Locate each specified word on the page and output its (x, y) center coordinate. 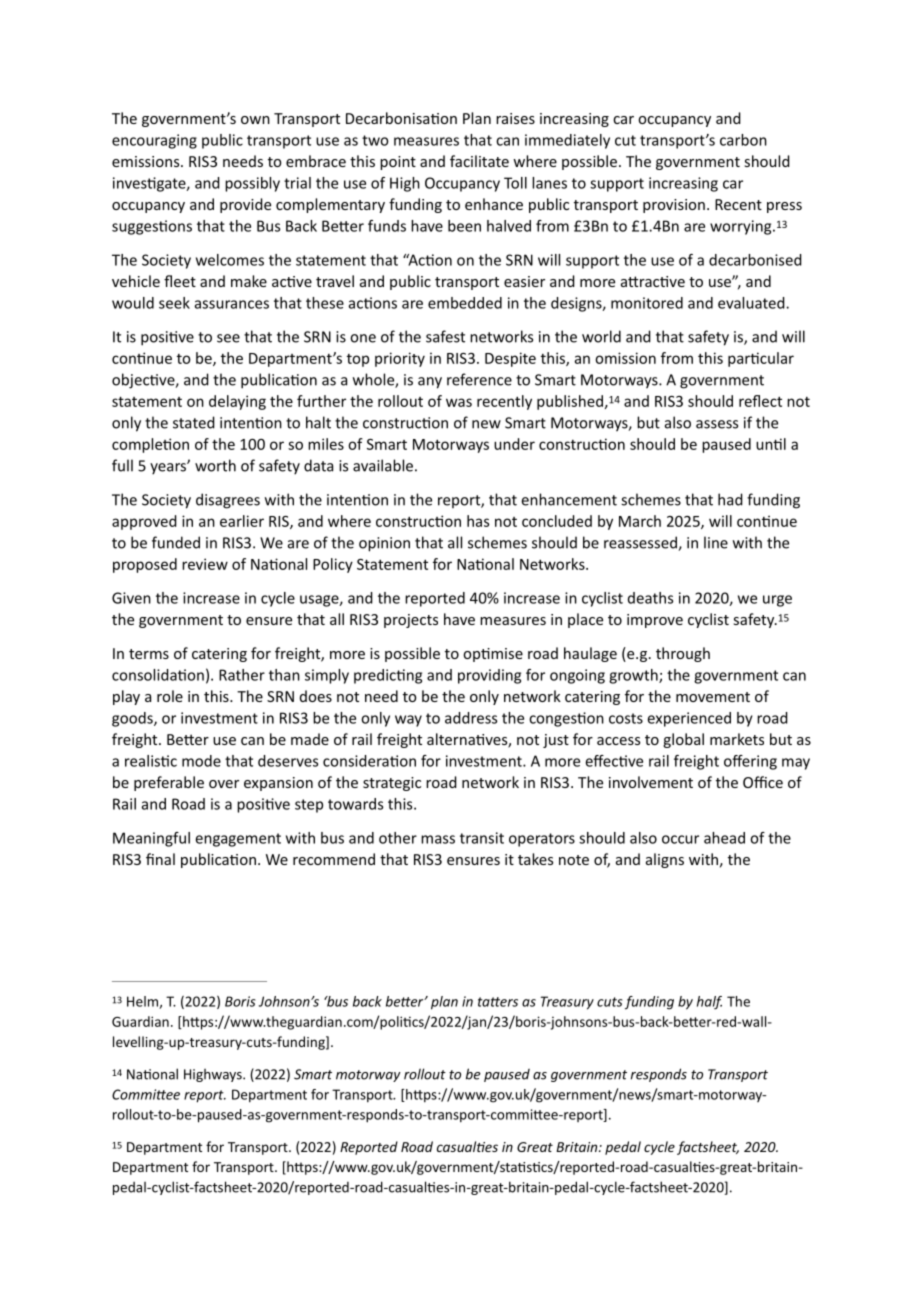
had (730, 499)
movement (713, 697)
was (459, 402)
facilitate (479, 161)
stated (194, 422)
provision (674, 206)
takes (535, 859)
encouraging (154, 141)
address (471, 718)
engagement (238, 840)
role (170, 696)
